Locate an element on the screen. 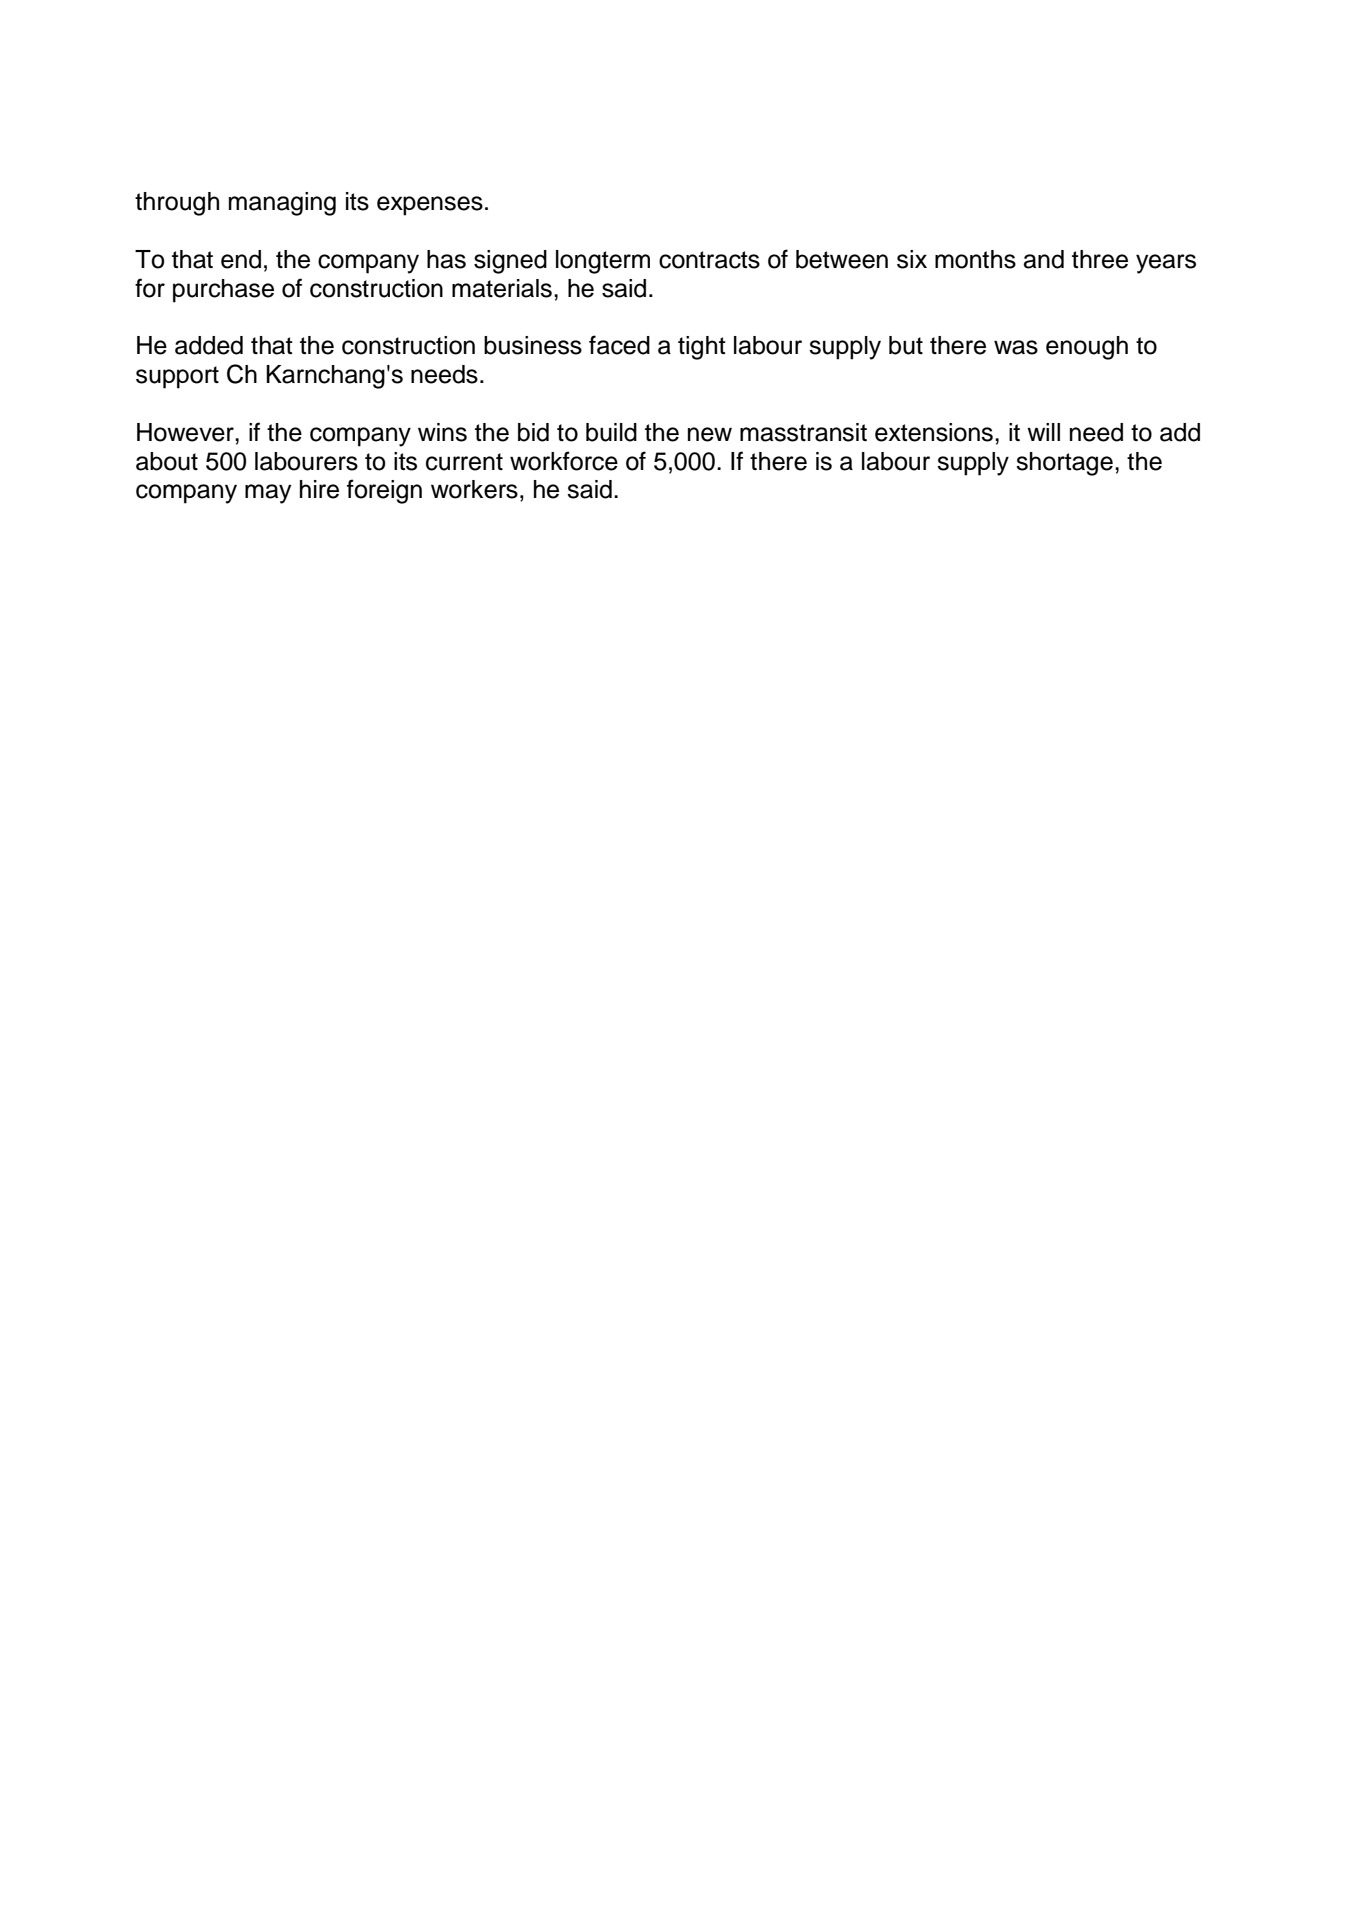  shortage is located at coordinates (1064, 464).
